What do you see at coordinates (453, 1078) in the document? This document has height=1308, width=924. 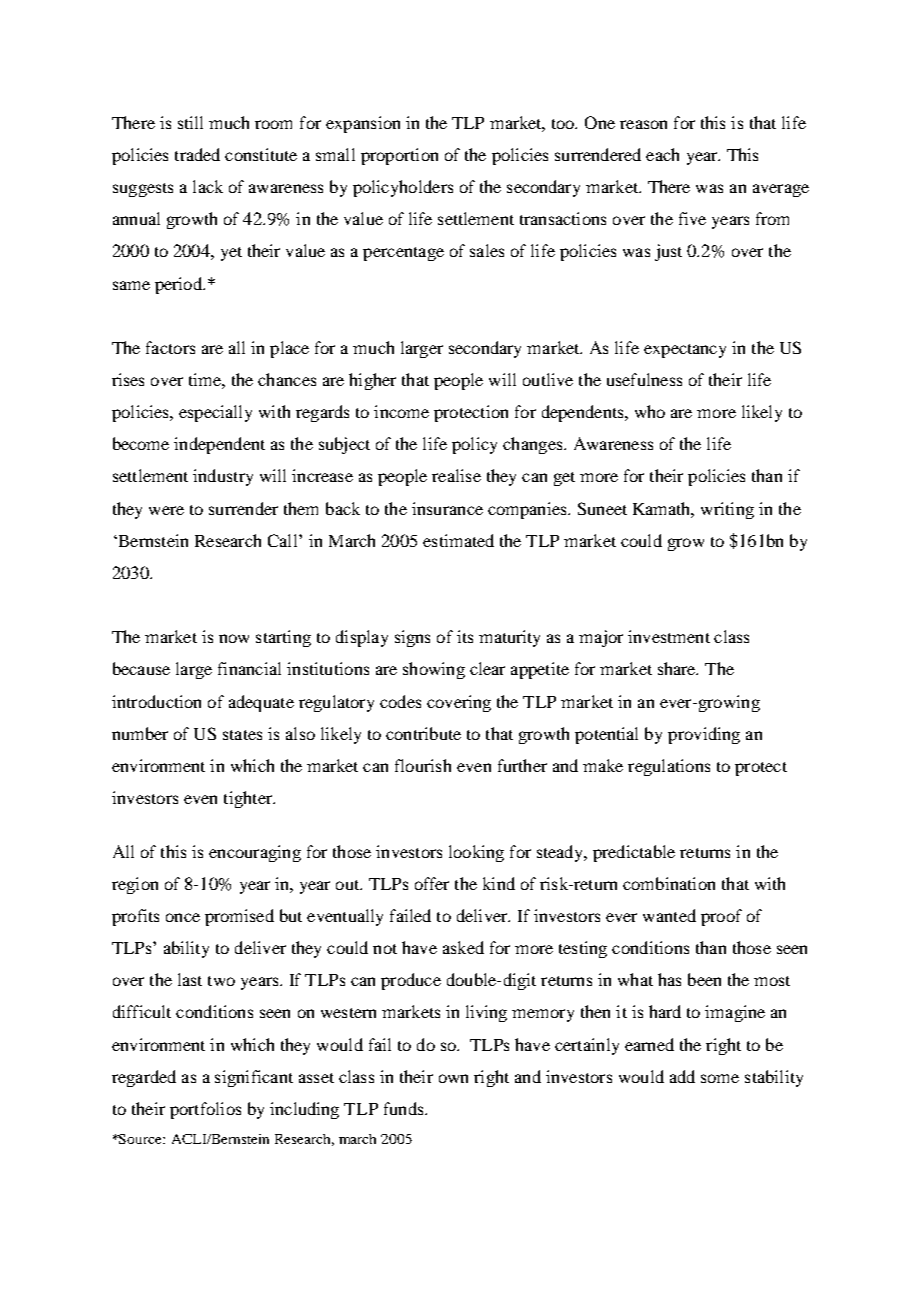 I see `own` at bounding box center [453, 1078].
